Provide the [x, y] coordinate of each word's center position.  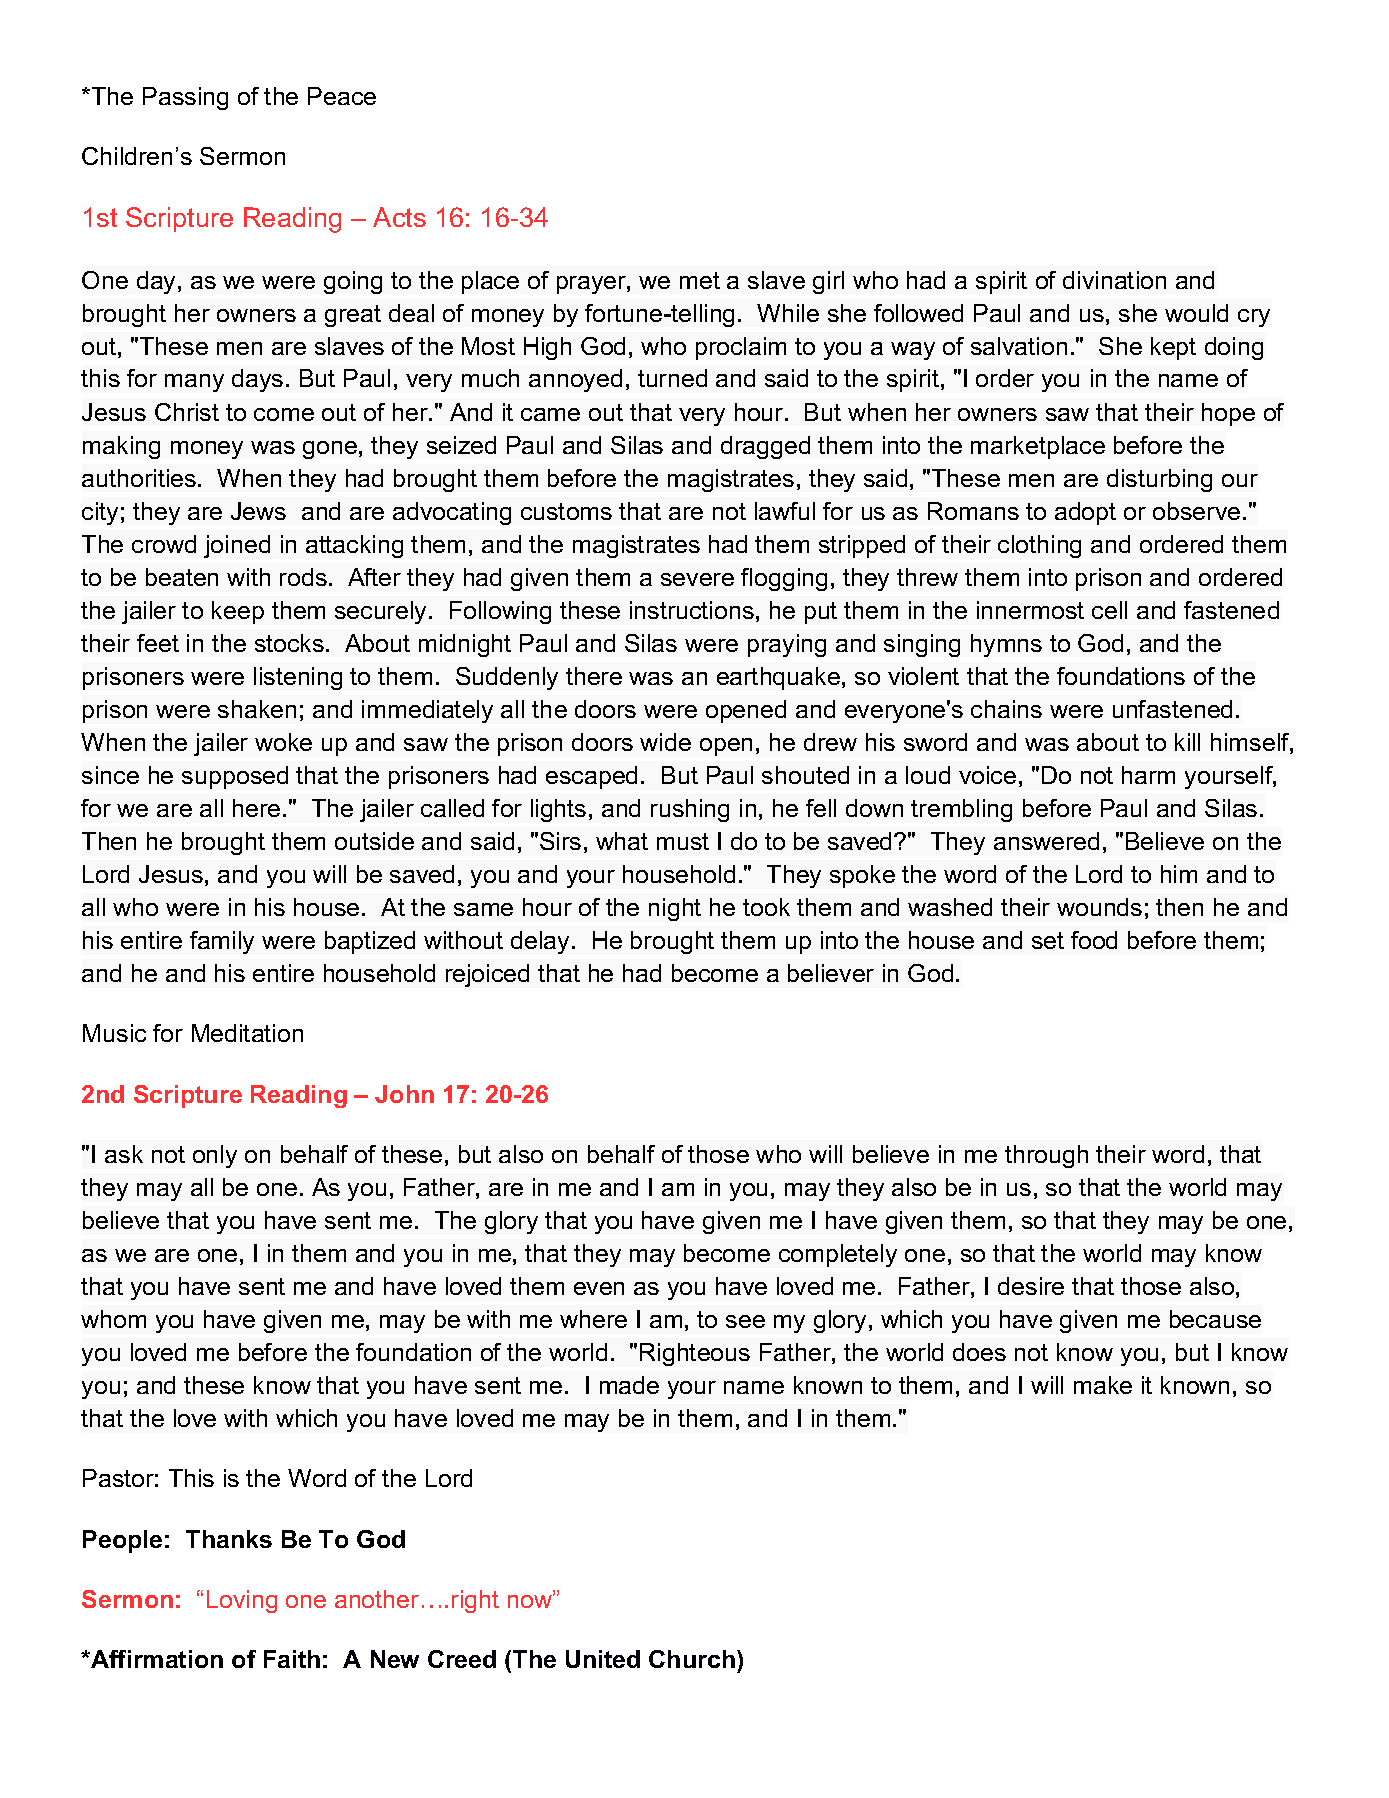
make [1103, 1385]
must [683, 841]
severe [697, 579]
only [215, 1156]
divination [1114, 280]
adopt [1085, 513]
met [700, 280]
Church [692, 1659]
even [599, 1288]
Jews [258, 511]
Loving [242, 1601]
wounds [1099, 907]
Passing [185, 98]
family [222, 942]
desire [1031, 1286]
